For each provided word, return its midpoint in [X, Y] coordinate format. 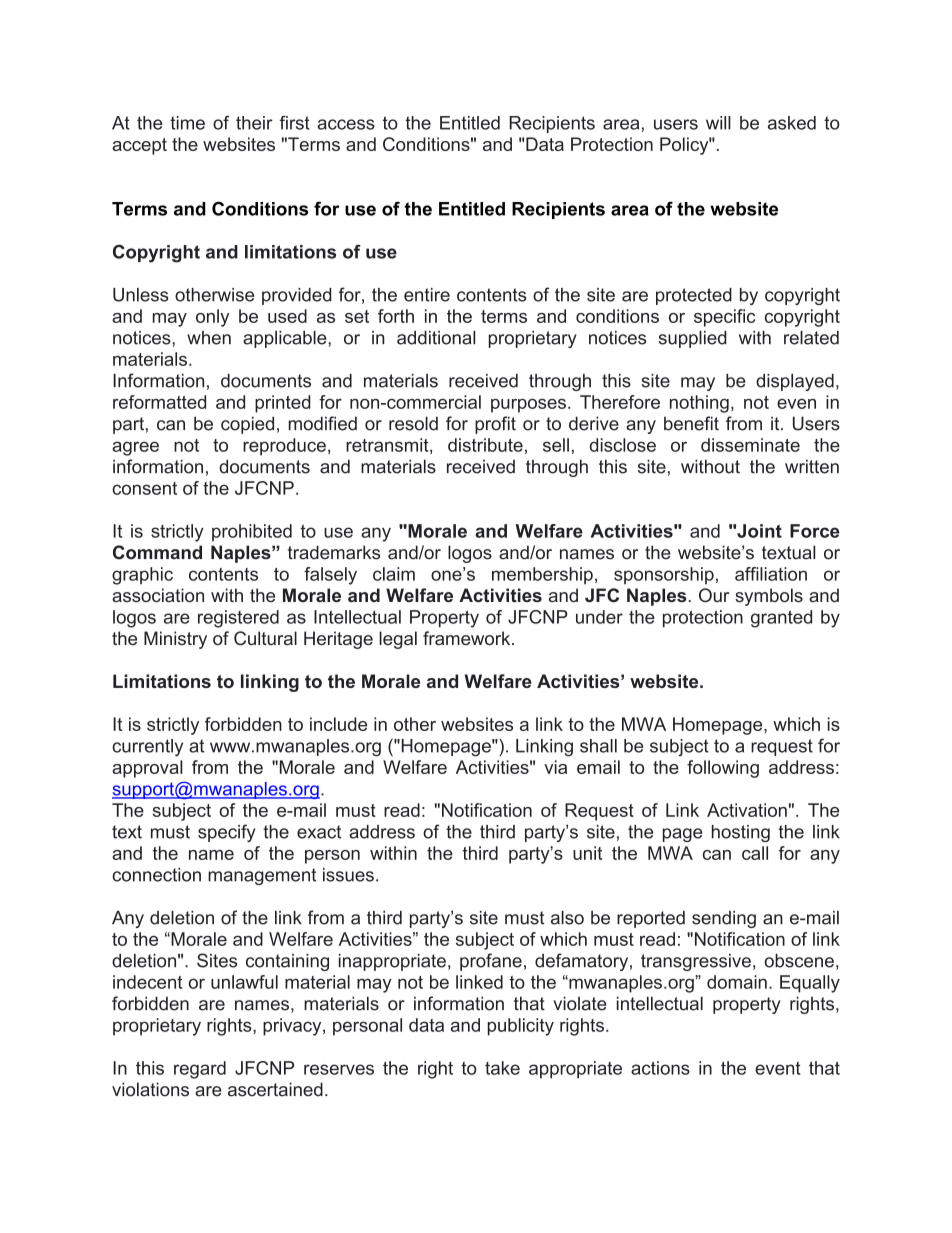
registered [238, 619]
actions [660, 1068]
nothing [699, 404]
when [209, 338]
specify [226, 833]
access [346, 124]
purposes [528, 406]
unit [587, 853]
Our [714, 595]
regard [200, 1070]
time [187, 123]
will [718, 123]
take [502, 1068]
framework [468, 638]
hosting [741, 833]
